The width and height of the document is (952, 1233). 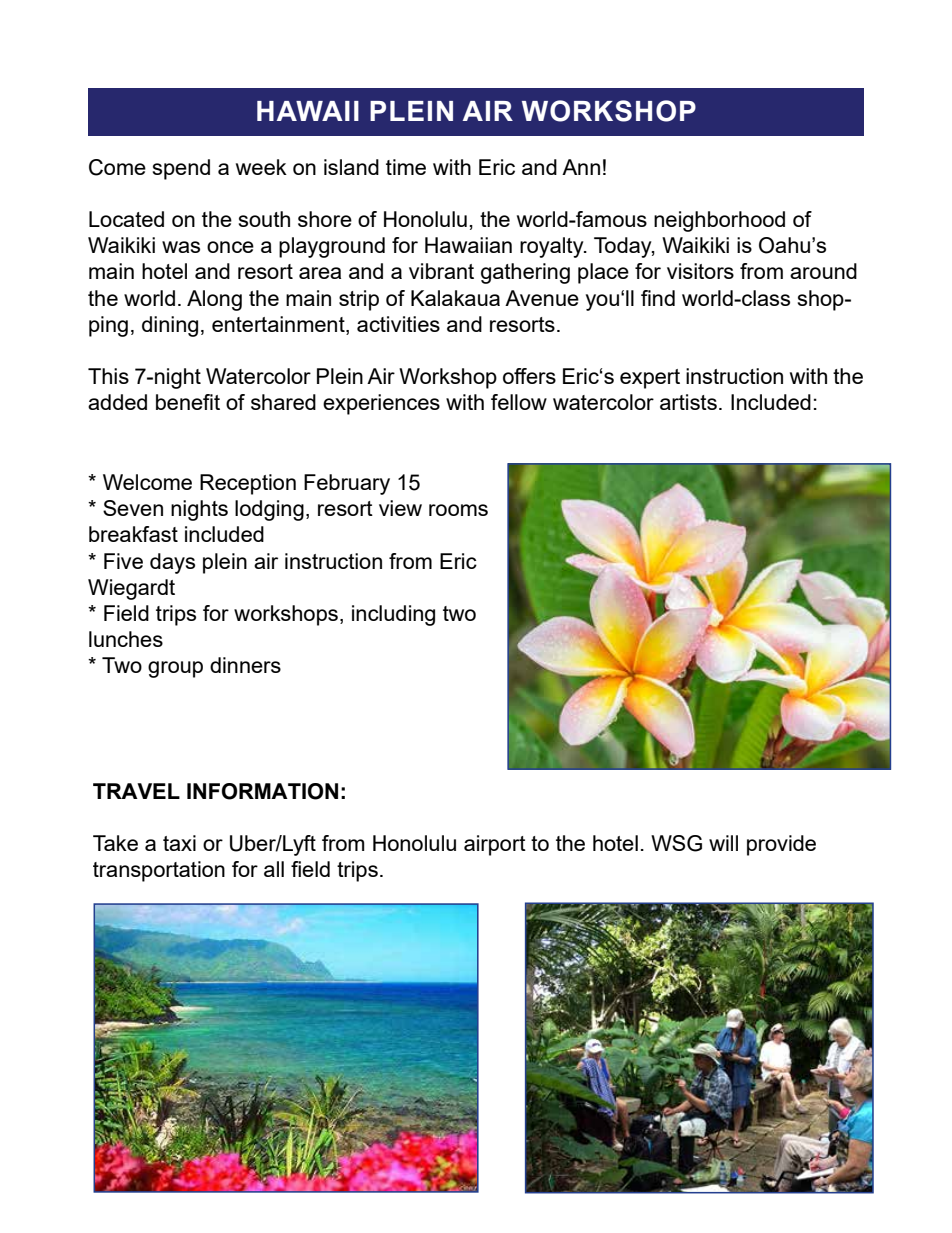 I want to click on spend, so click(x=181, y=169).
